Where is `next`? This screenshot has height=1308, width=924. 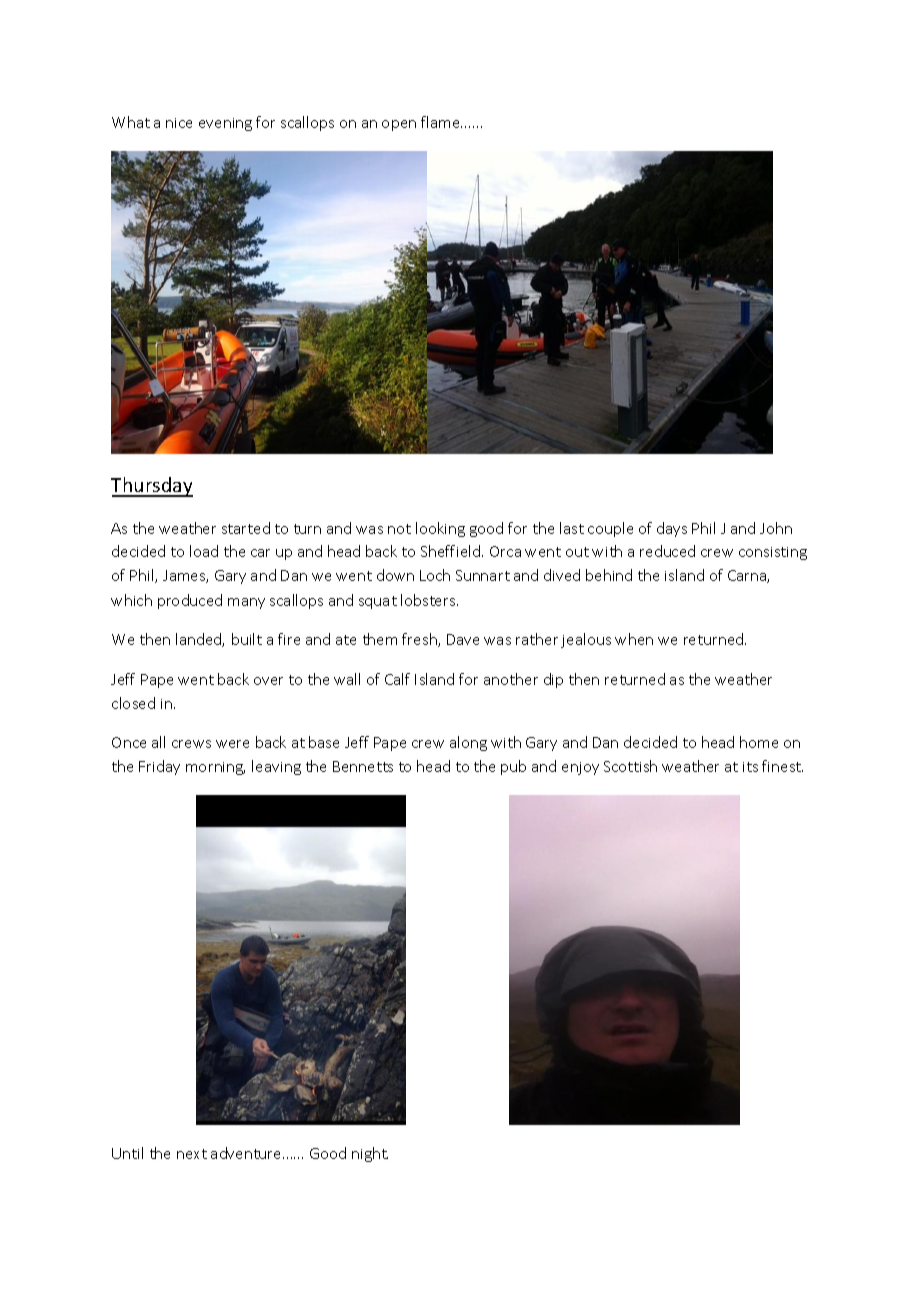
next is located at coordinates (192, 1154).
